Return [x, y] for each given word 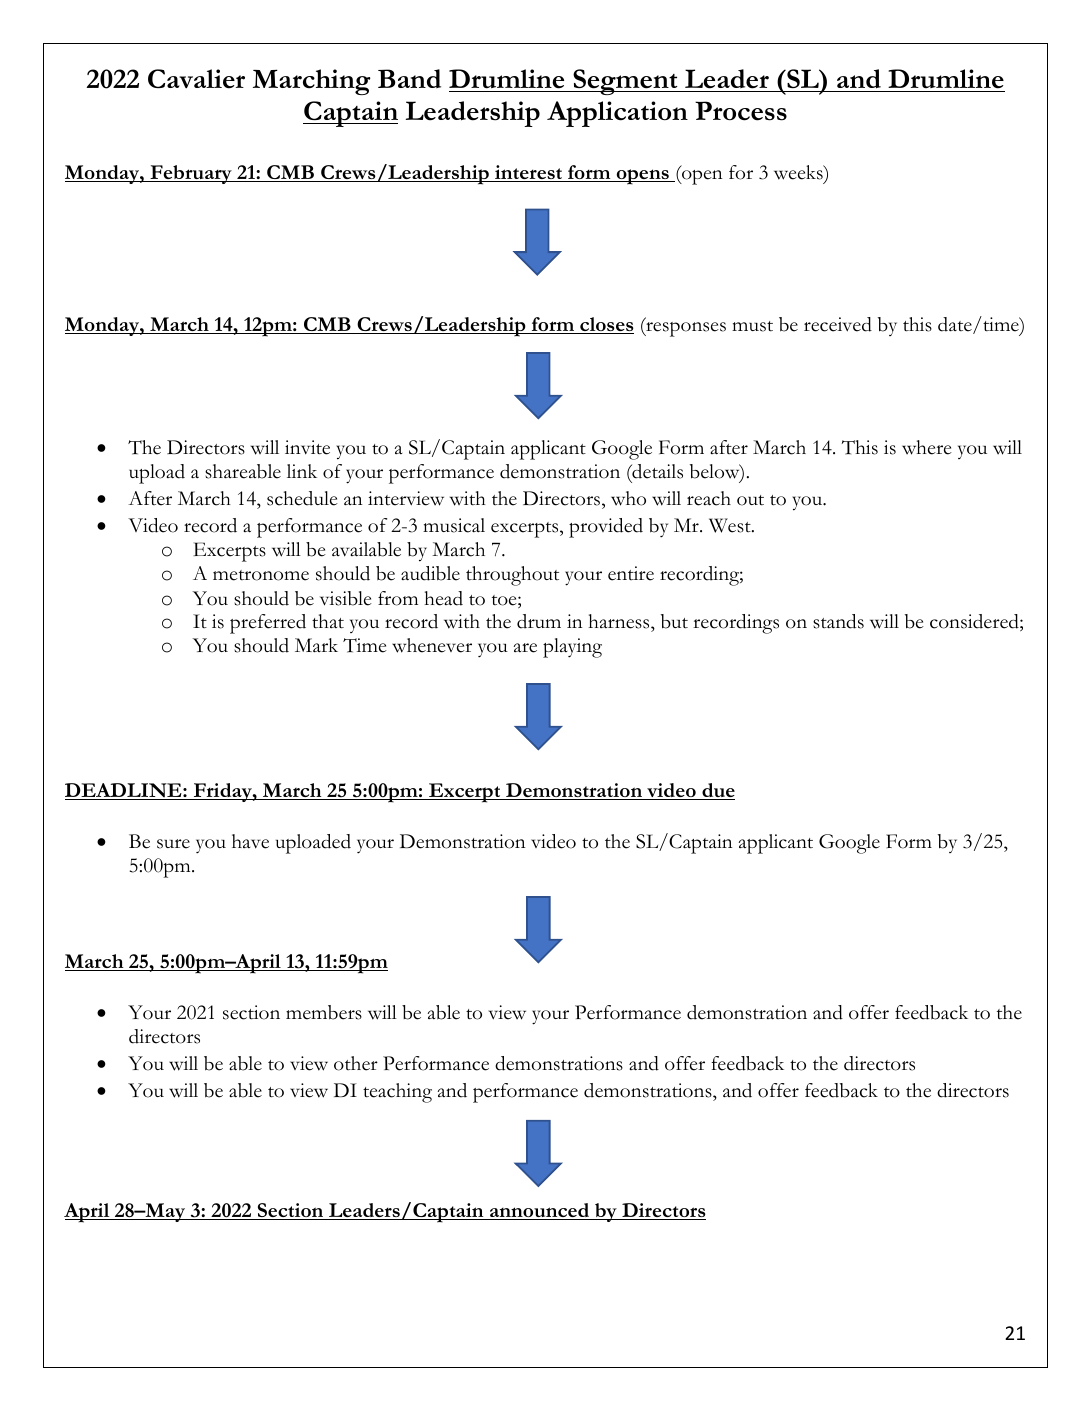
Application [617, 114]
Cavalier [196, 79]
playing [572, 648]
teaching [397, 1093]
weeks [799, 172]
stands [838, 621]
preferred [268, 624]
